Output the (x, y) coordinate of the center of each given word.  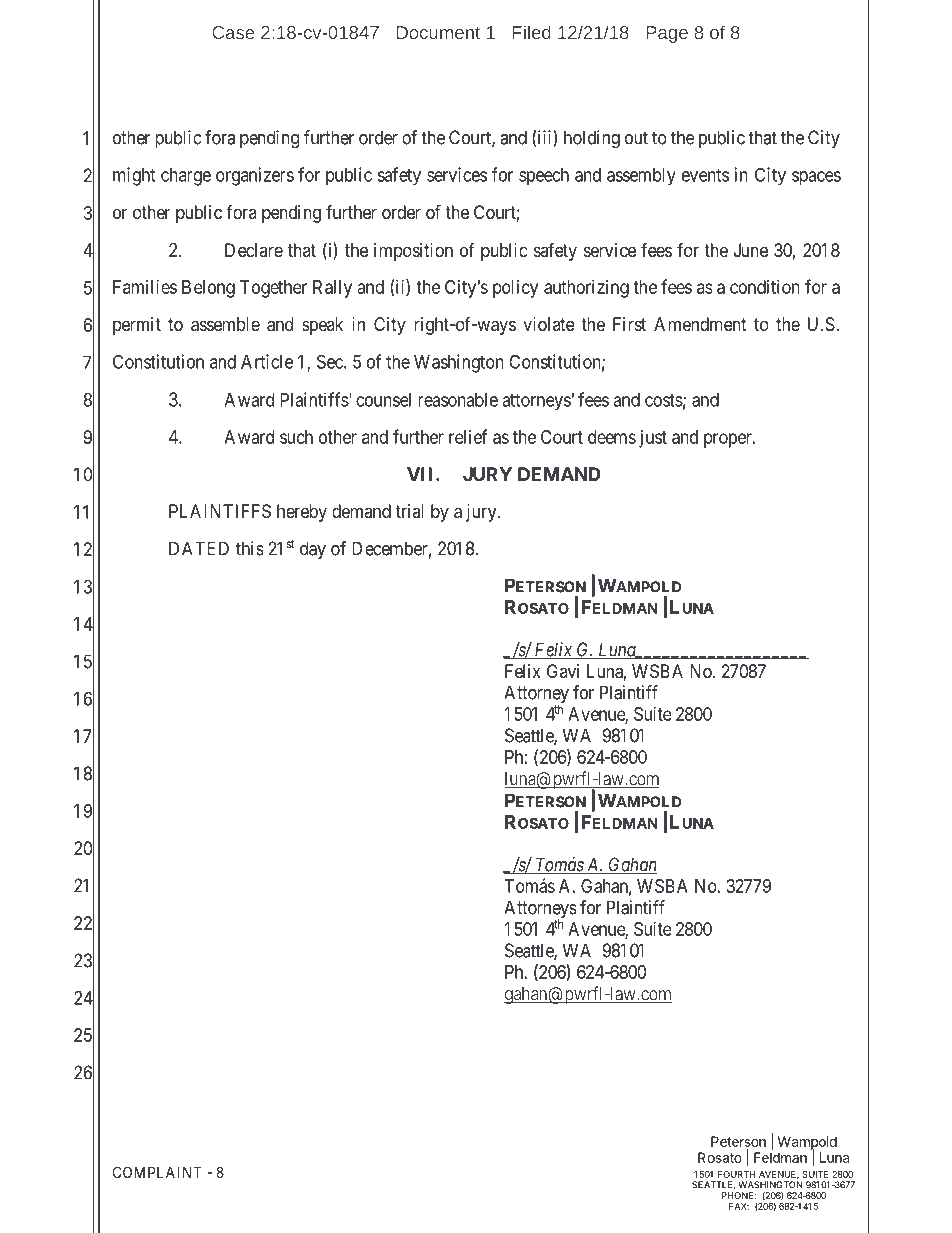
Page (667, 34)
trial (409, 511)
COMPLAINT (157, 1172)
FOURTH (737, 1174)
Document (438, 32)
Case (233, 32)
